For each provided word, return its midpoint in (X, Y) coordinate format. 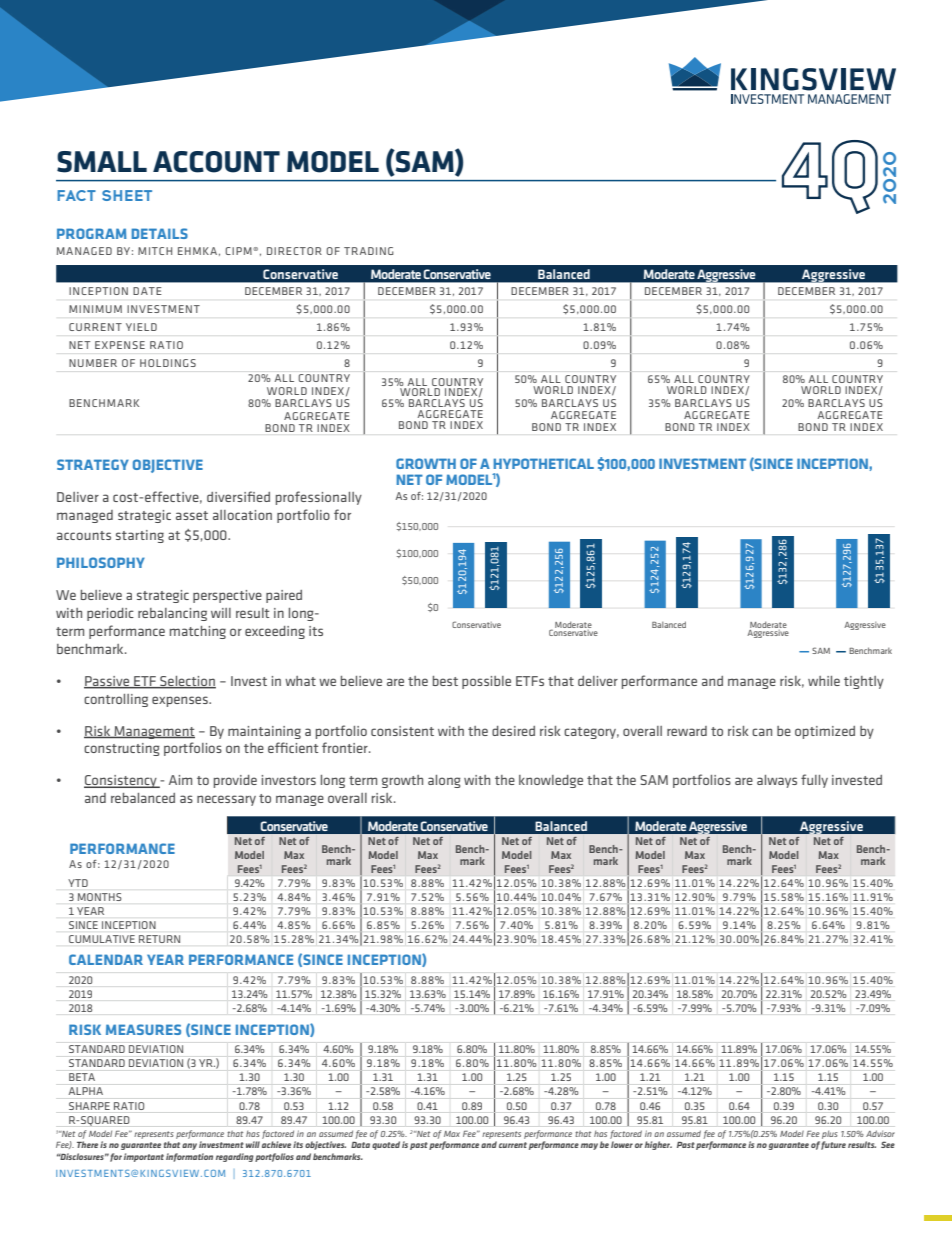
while (824, 681)
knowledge (551, 781)
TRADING (369, 251)
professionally (319, 498)
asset (192, 515)
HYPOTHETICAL (544, 463)
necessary (226, 800)
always (777, 781)
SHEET (127, 195)
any (189, 1146)
